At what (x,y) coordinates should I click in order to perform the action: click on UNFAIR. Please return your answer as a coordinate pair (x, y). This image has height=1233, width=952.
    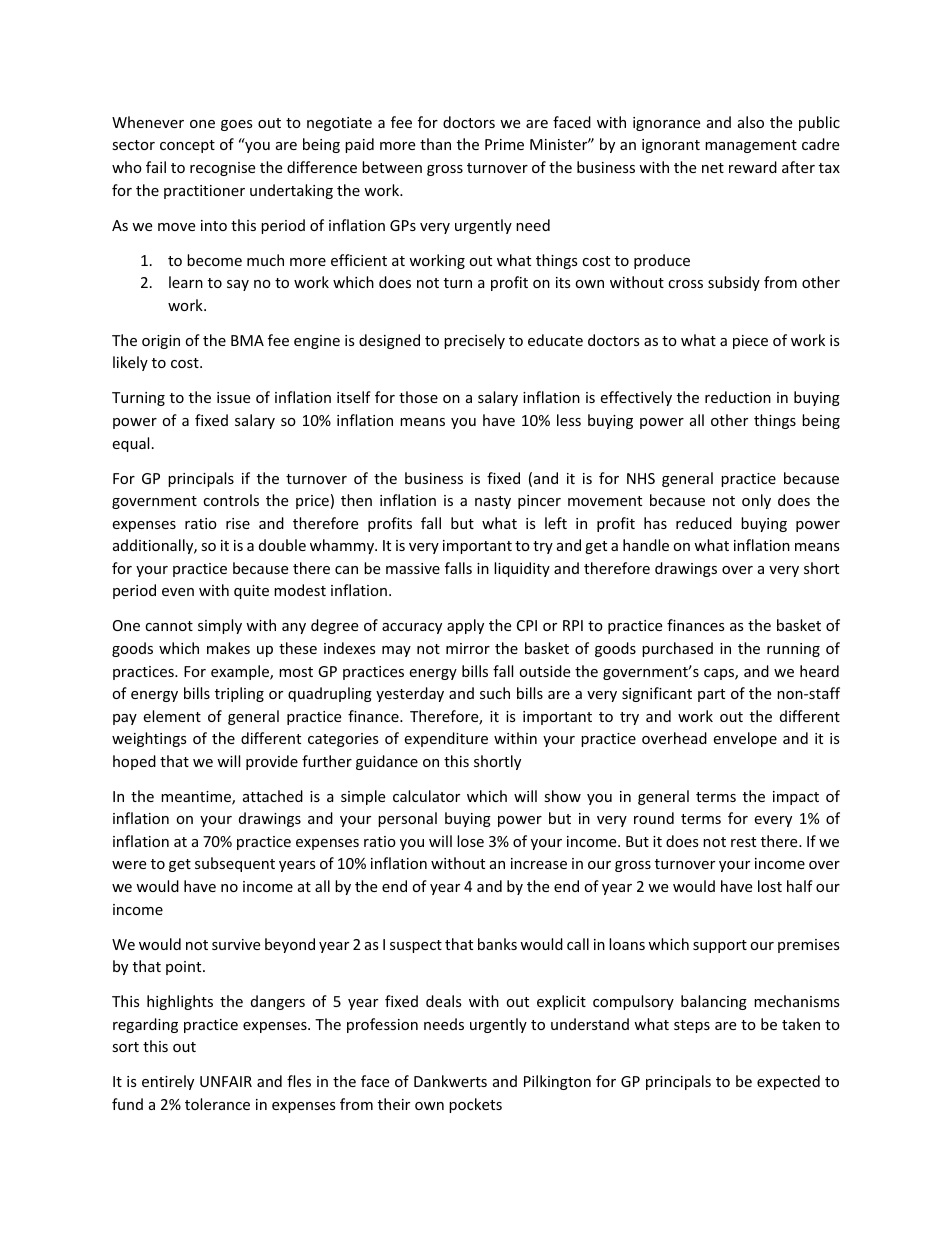
    Looking at the image, I should click on (226, 1081).
